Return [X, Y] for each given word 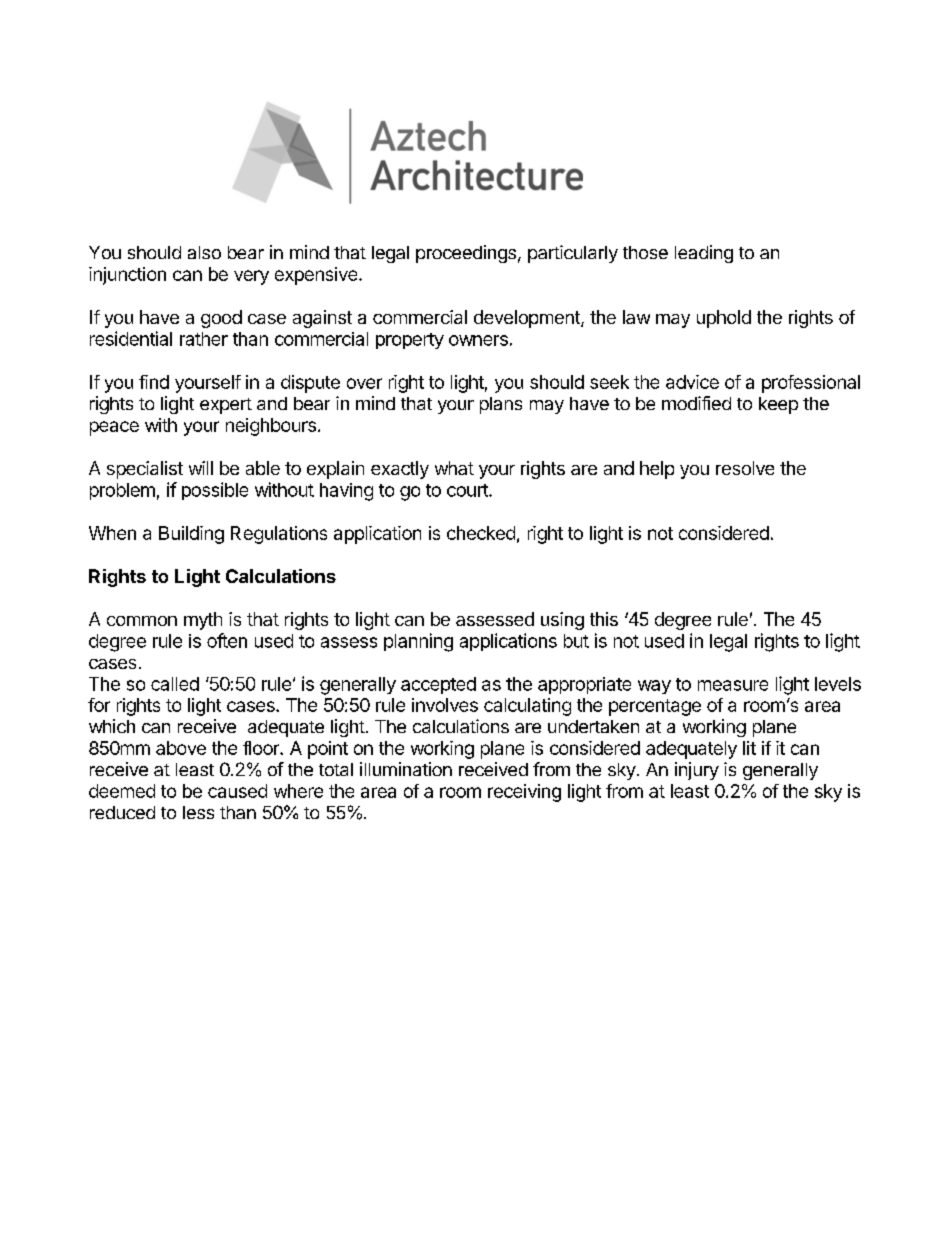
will [201, 468]
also [204, 252]
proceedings [466, 254]
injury [697, 771]
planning [418, 642]
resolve [745, 468]
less [198, 812]
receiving [524, 793]
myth [203, 621]
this [604, 619]
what [454, 468]
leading [704, 254]
